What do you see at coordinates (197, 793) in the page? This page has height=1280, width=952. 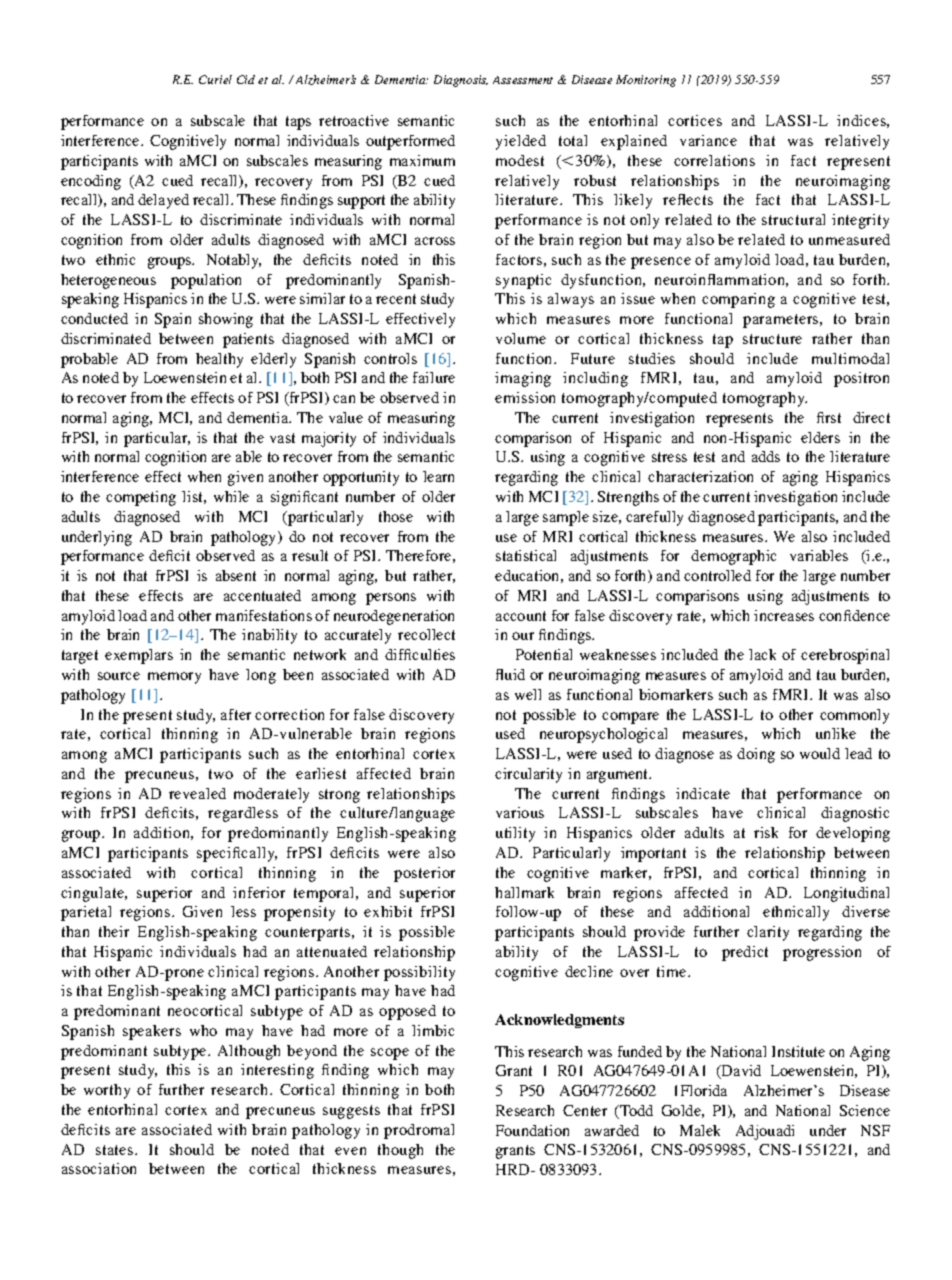 I see `revealed` at bounding box center [197, 793].
